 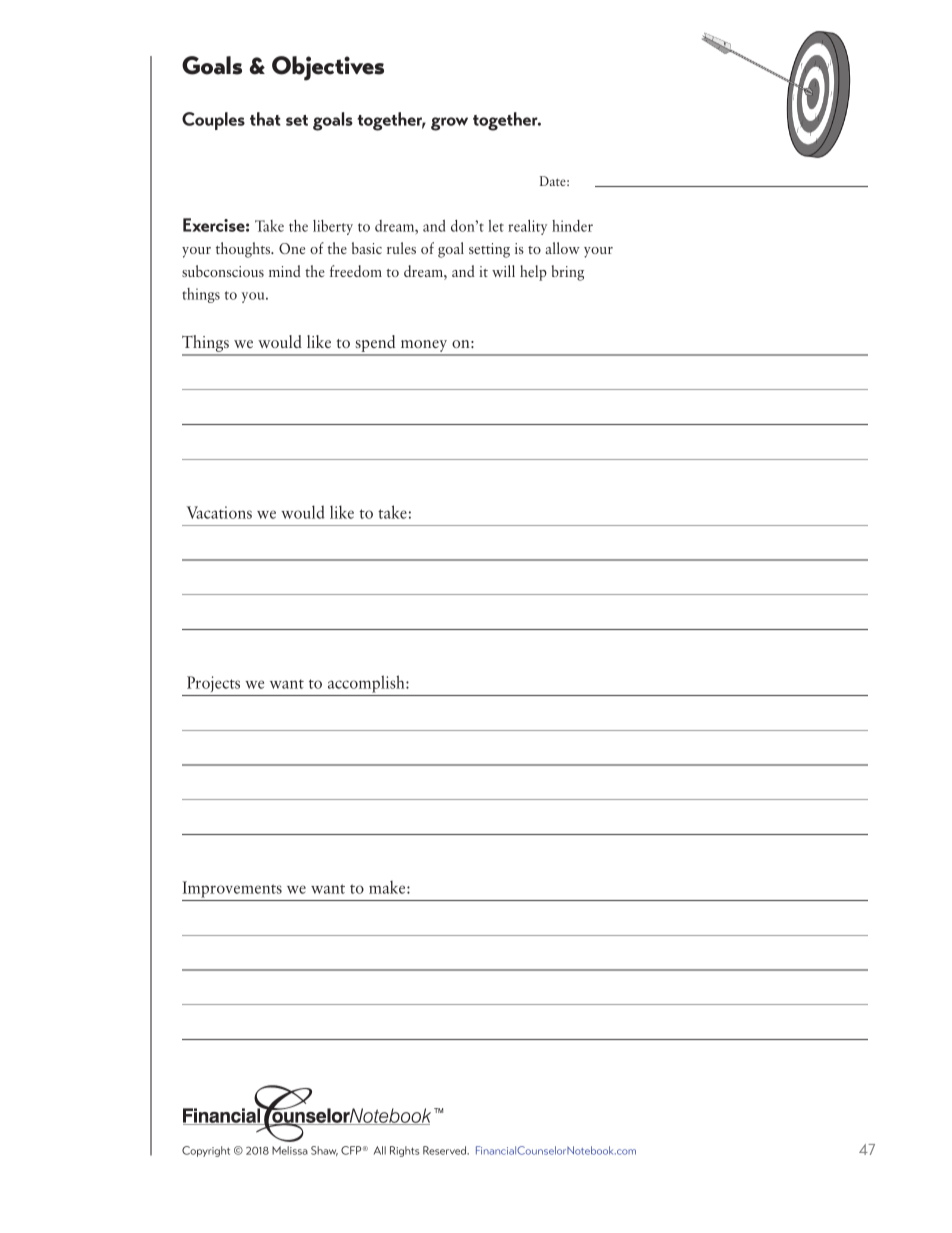 What do you see at coordinates (367, 684) in the screenshot?
I see `accomplish` at bounding box center [367, 684].
